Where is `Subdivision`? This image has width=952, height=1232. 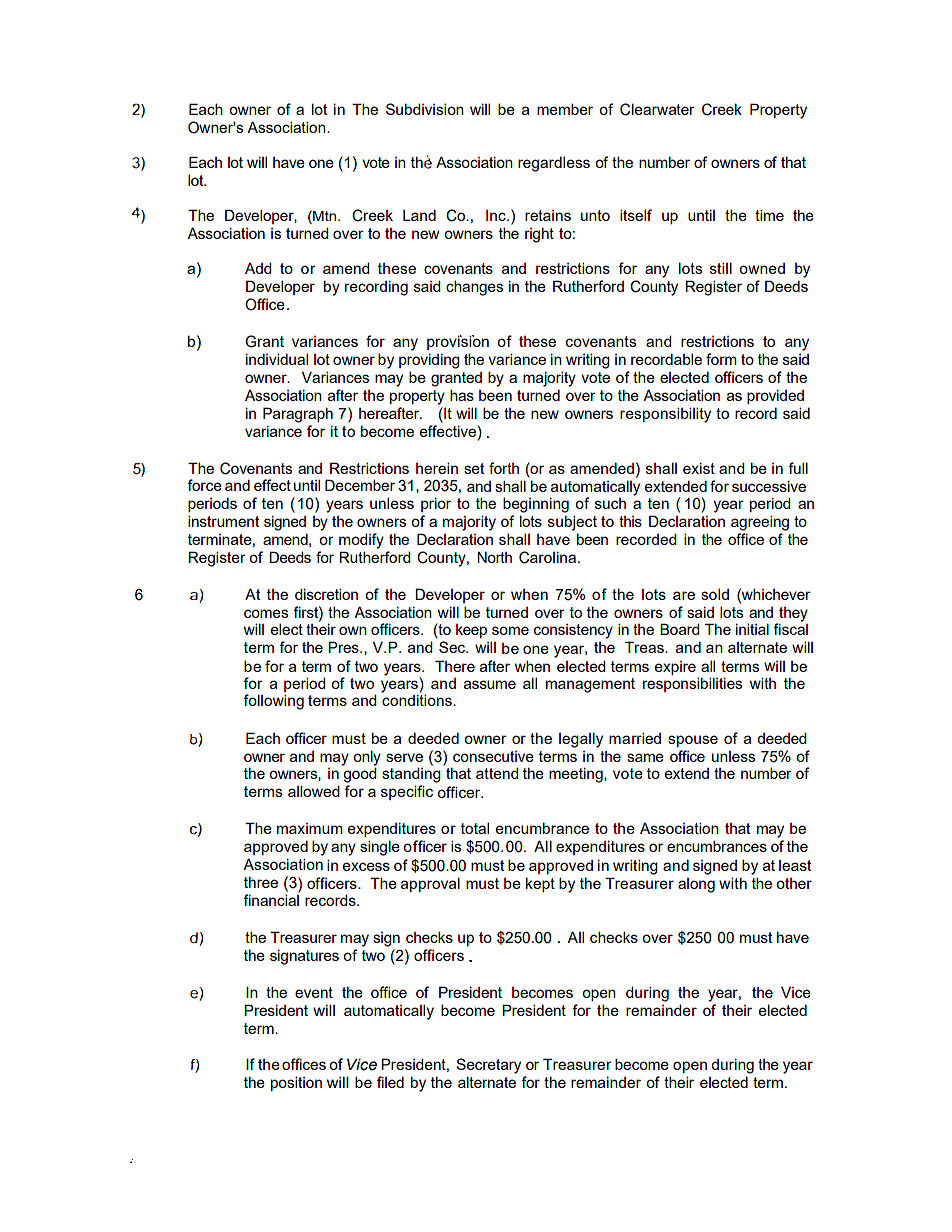 Subdivision is located at coordinates (425, 109).
